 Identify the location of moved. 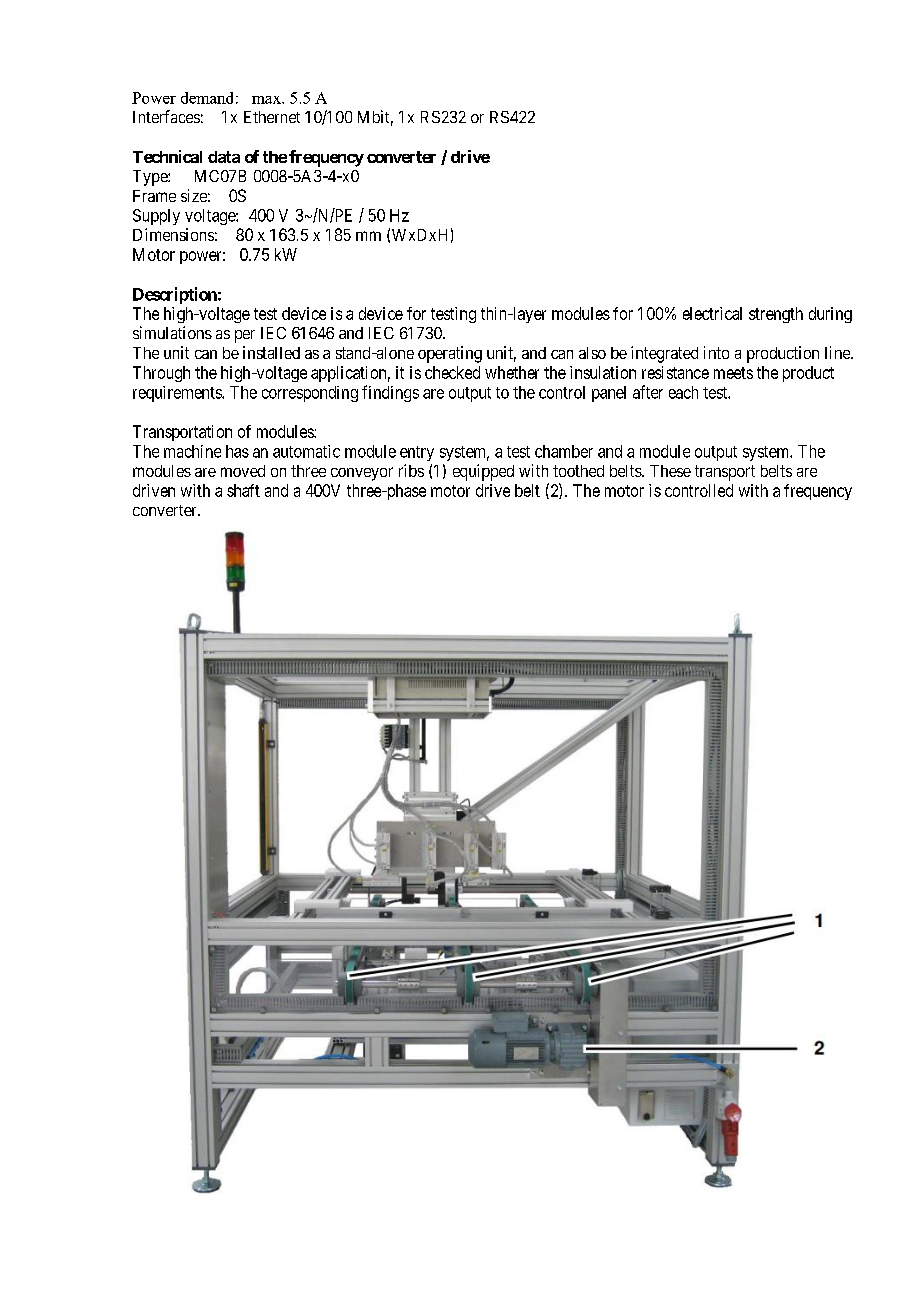
(243, 471).
